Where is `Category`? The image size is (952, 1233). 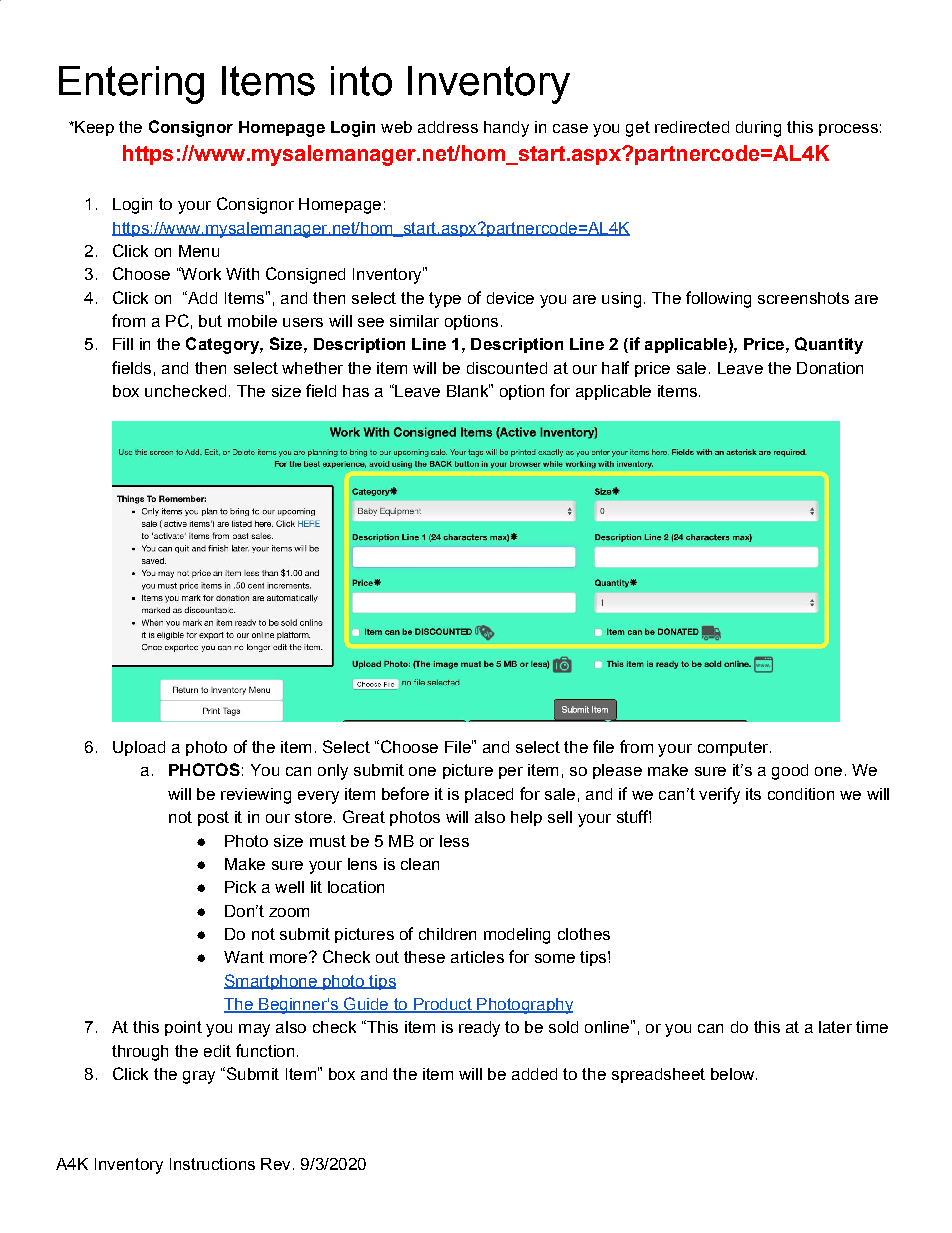
Category is located at coordinates (223, 345).
